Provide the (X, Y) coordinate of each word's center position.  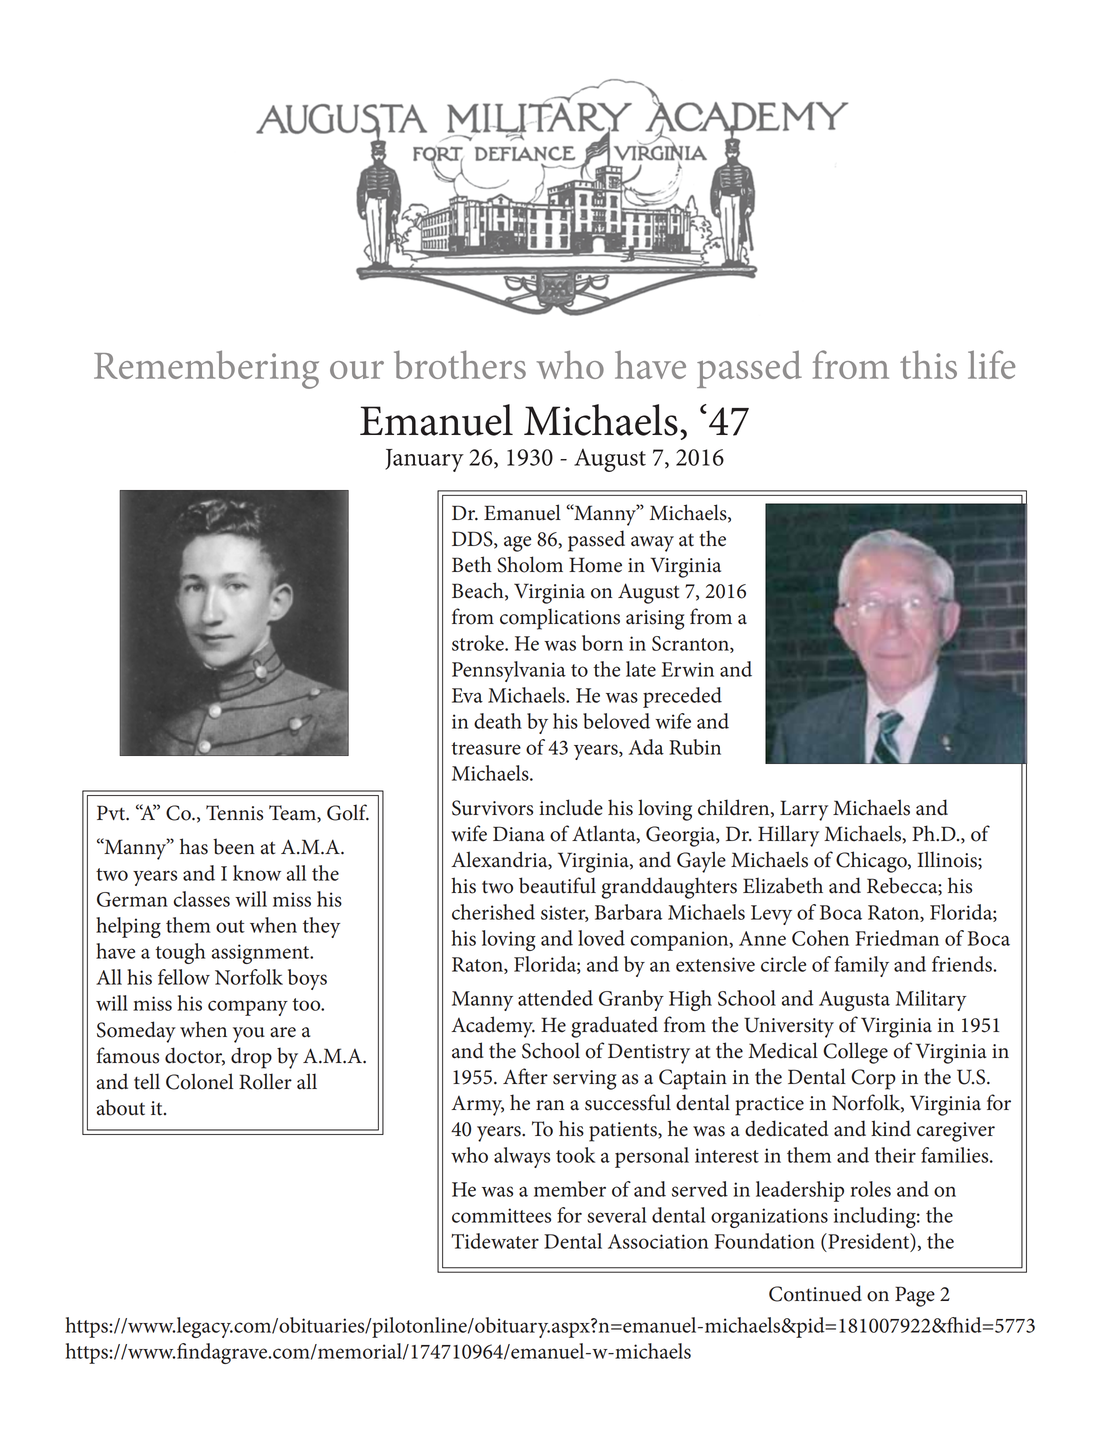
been (234, 846)
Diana (519, 834)
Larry (804, 810)
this (928, 364)
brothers (460, 364)
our (357, 370)
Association (658, 1241)
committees (501, 1215)
